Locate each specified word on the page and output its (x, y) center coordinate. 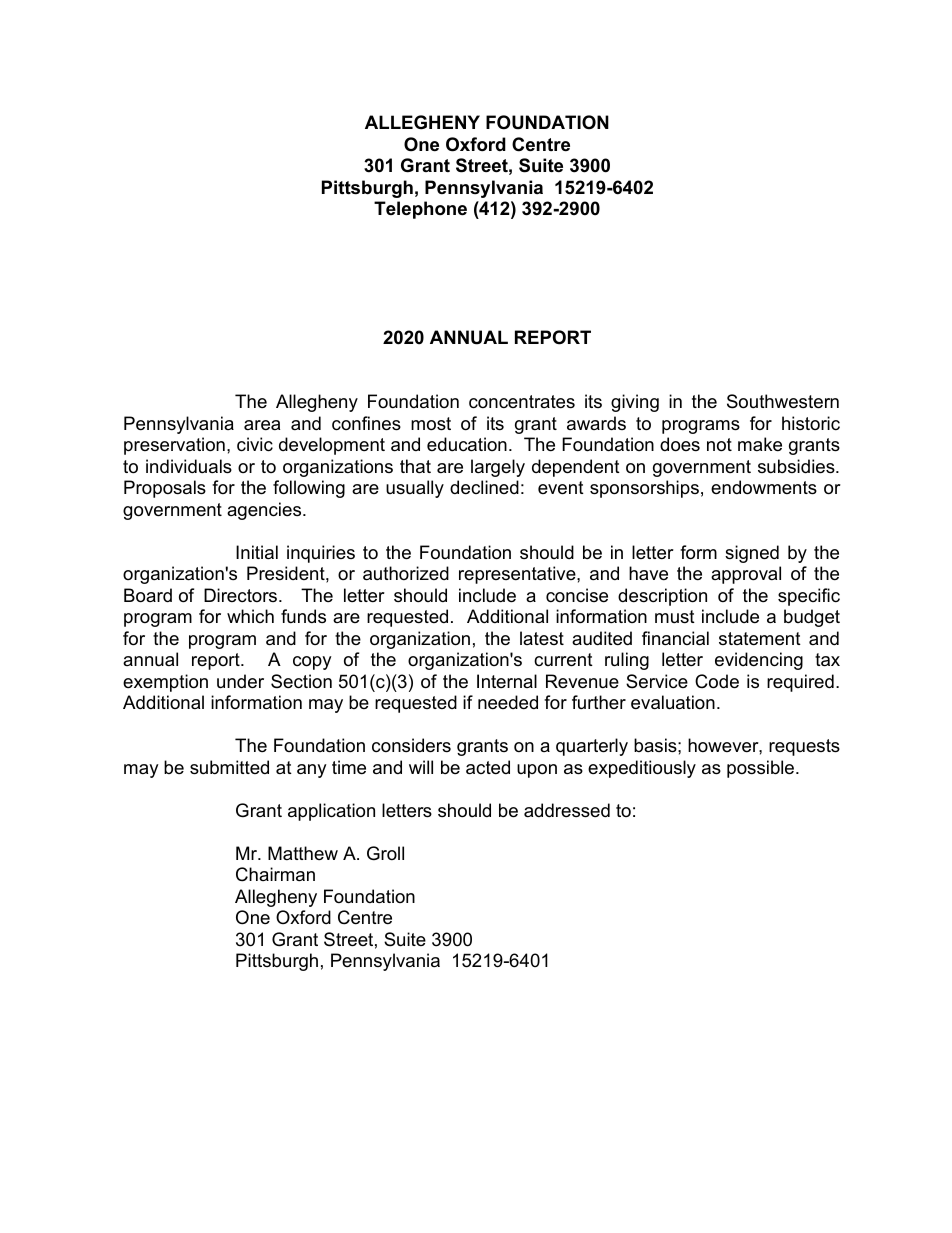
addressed (567, 810)
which (250, 616)
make (760, 444)
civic (255, 444)
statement (760, 639)
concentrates (522, 402)
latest (542, 638)
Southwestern (783, 401)
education (467, 444)
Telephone (420, 210)
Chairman (275, 874)
